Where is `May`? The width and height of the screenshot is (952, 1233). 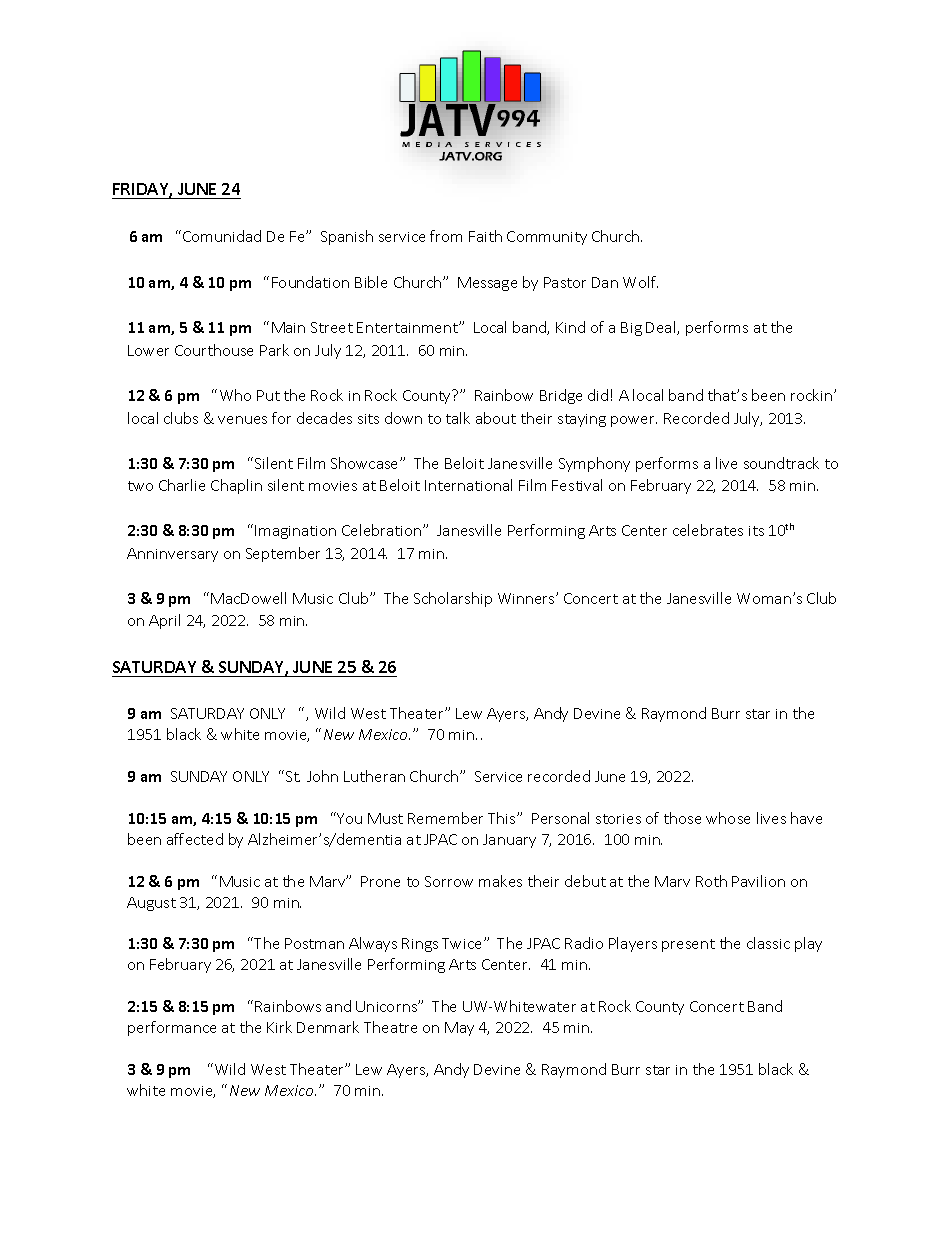 May is located at coordinates (459, 1029).
